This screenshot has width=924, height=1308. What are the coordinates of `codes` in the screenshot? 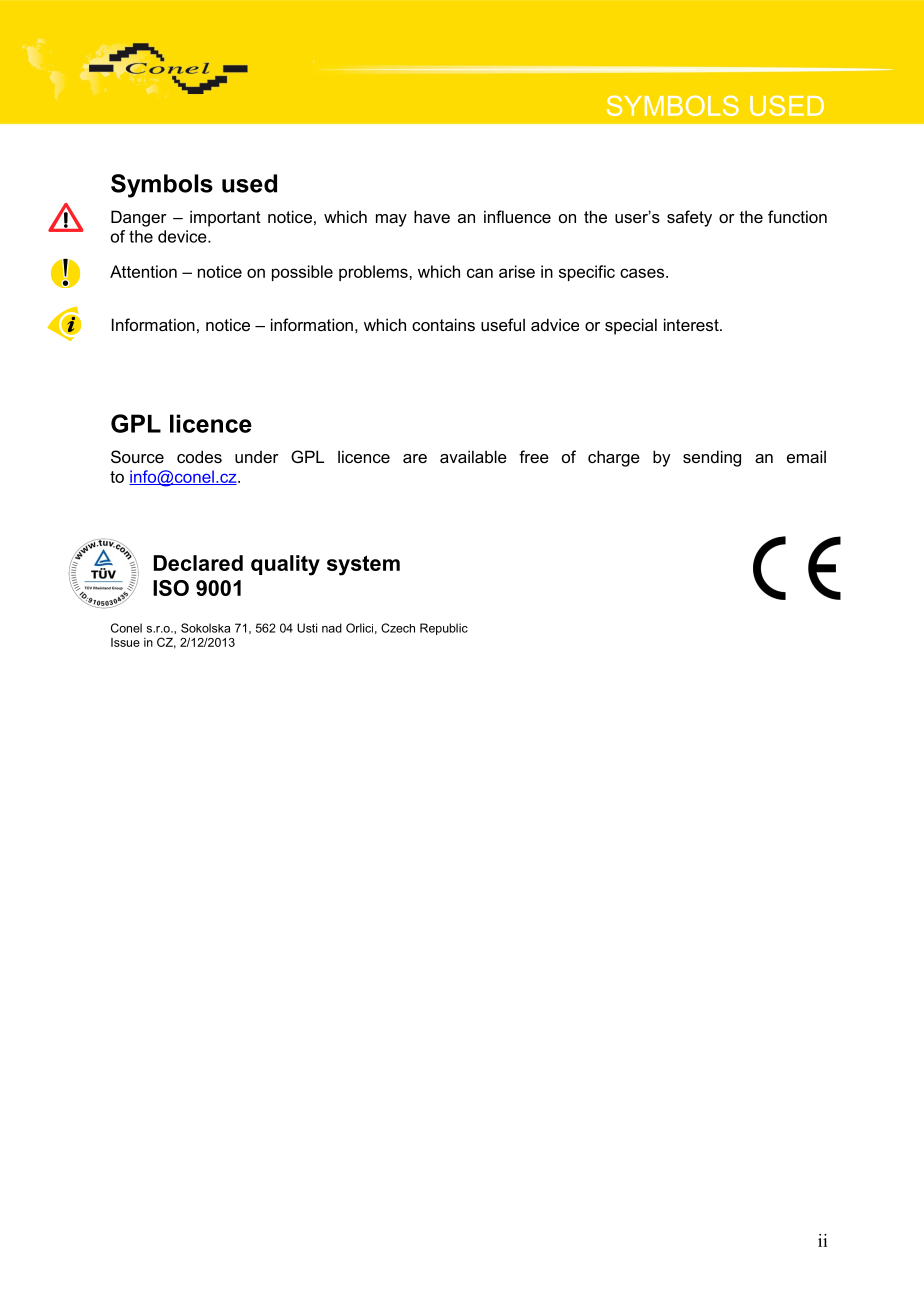 It's located at (199, 456).
